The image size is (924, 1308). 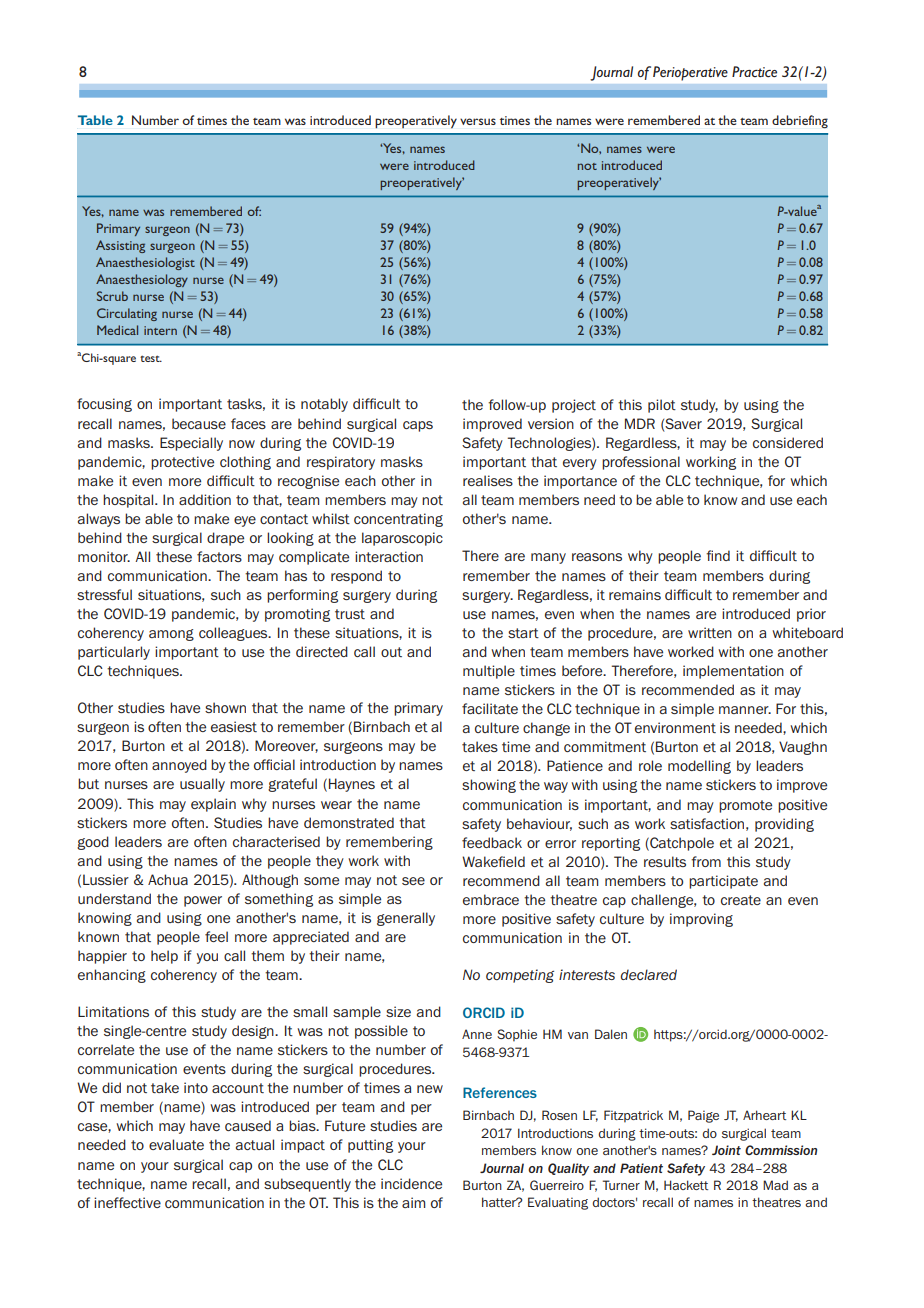 I want to click on caps, so click(x=418, y=426).
